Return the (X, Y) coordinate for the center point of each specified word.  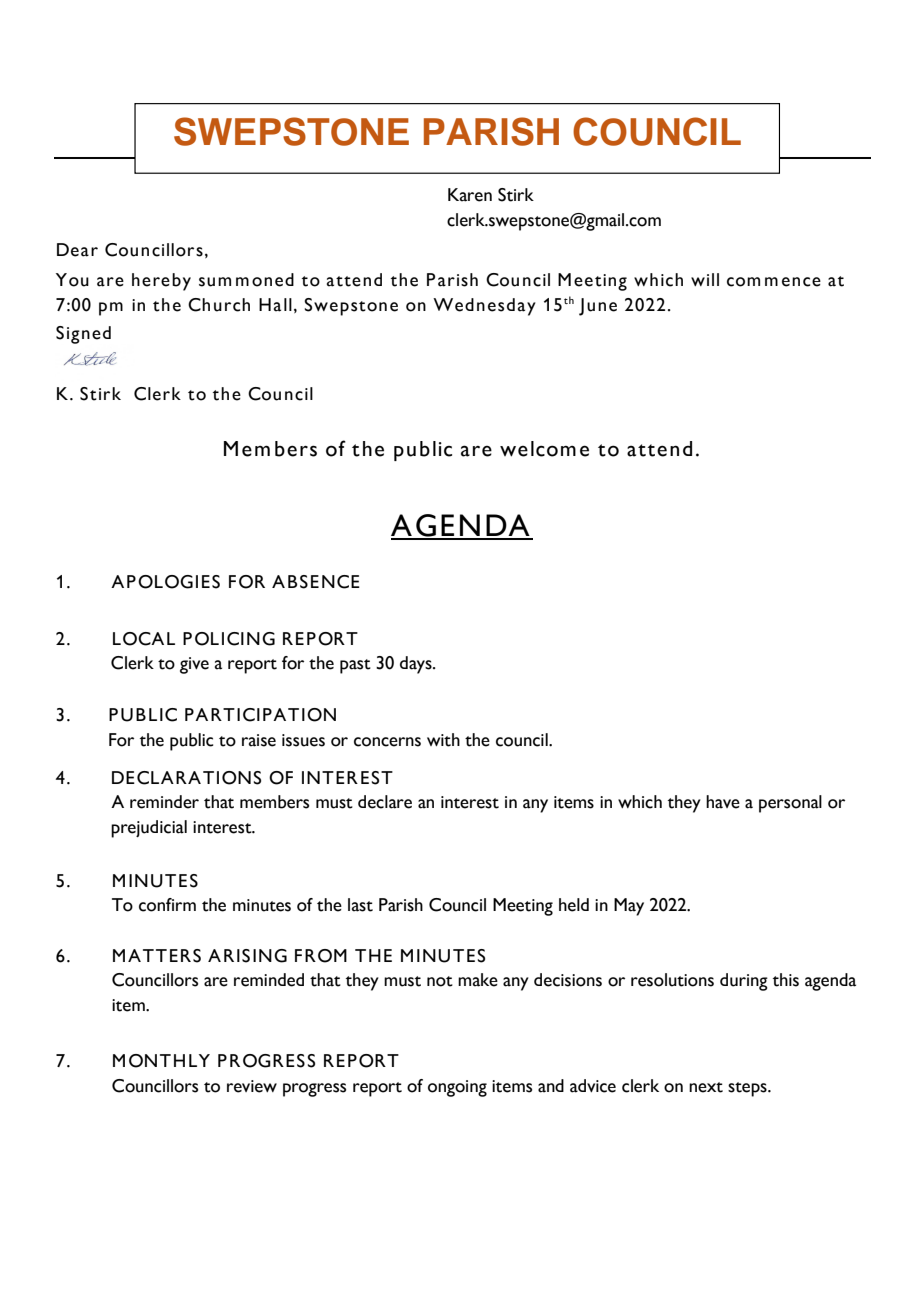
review (252, 1086)
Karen (470, 195)
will (705, 279)
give (194, 665)
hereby (161, 282)
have (723, 802)
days (417, 665)
